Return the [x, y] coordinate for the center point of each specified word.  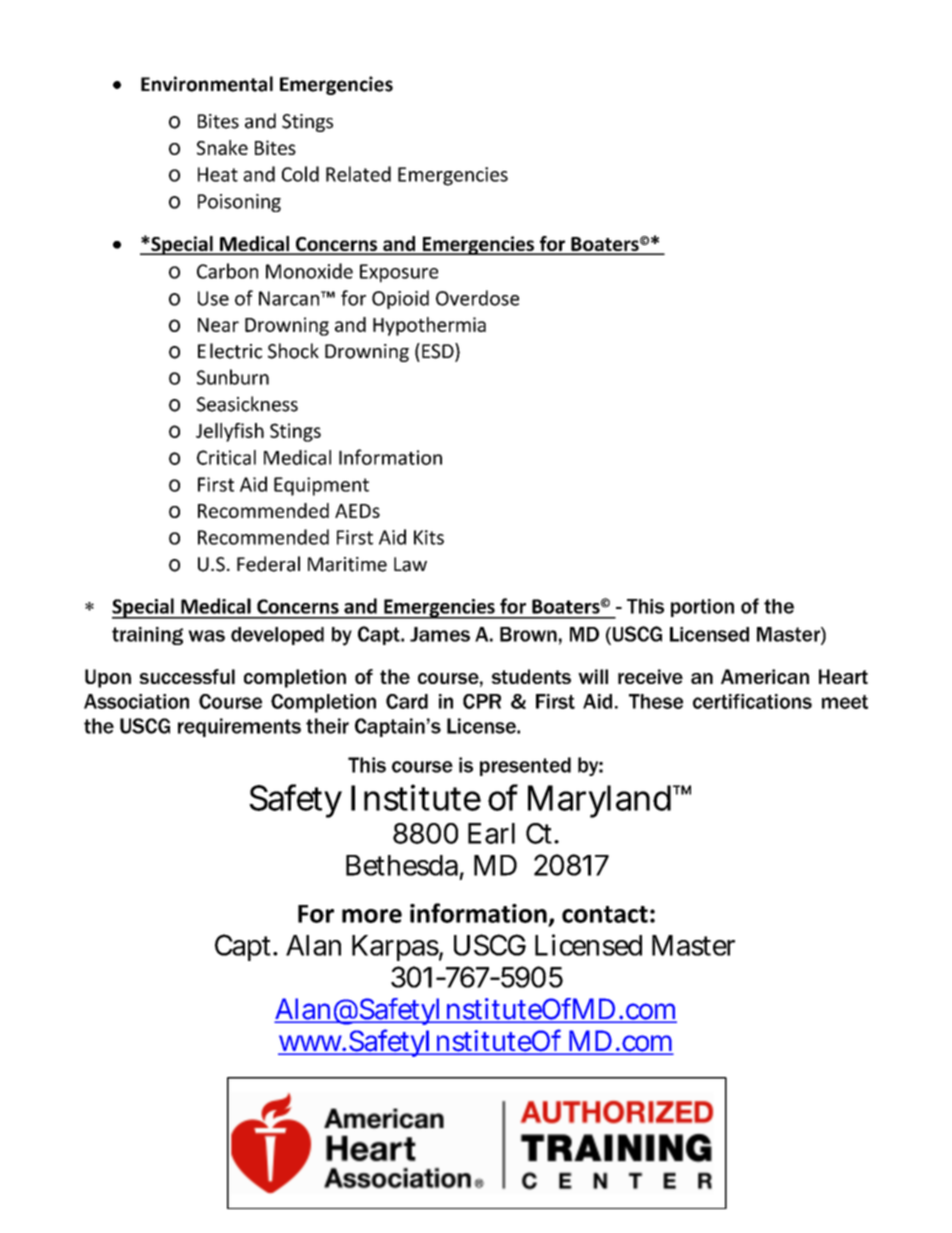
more [372, 916]
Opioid [400, 299]
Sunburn [233, 377]
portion [702, 608]
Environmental [207, 84]
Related [358, 174]
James [440, 634]
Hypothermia [429, 326]
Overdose [477, 298]
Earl [491, 833]
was [206, 636]
